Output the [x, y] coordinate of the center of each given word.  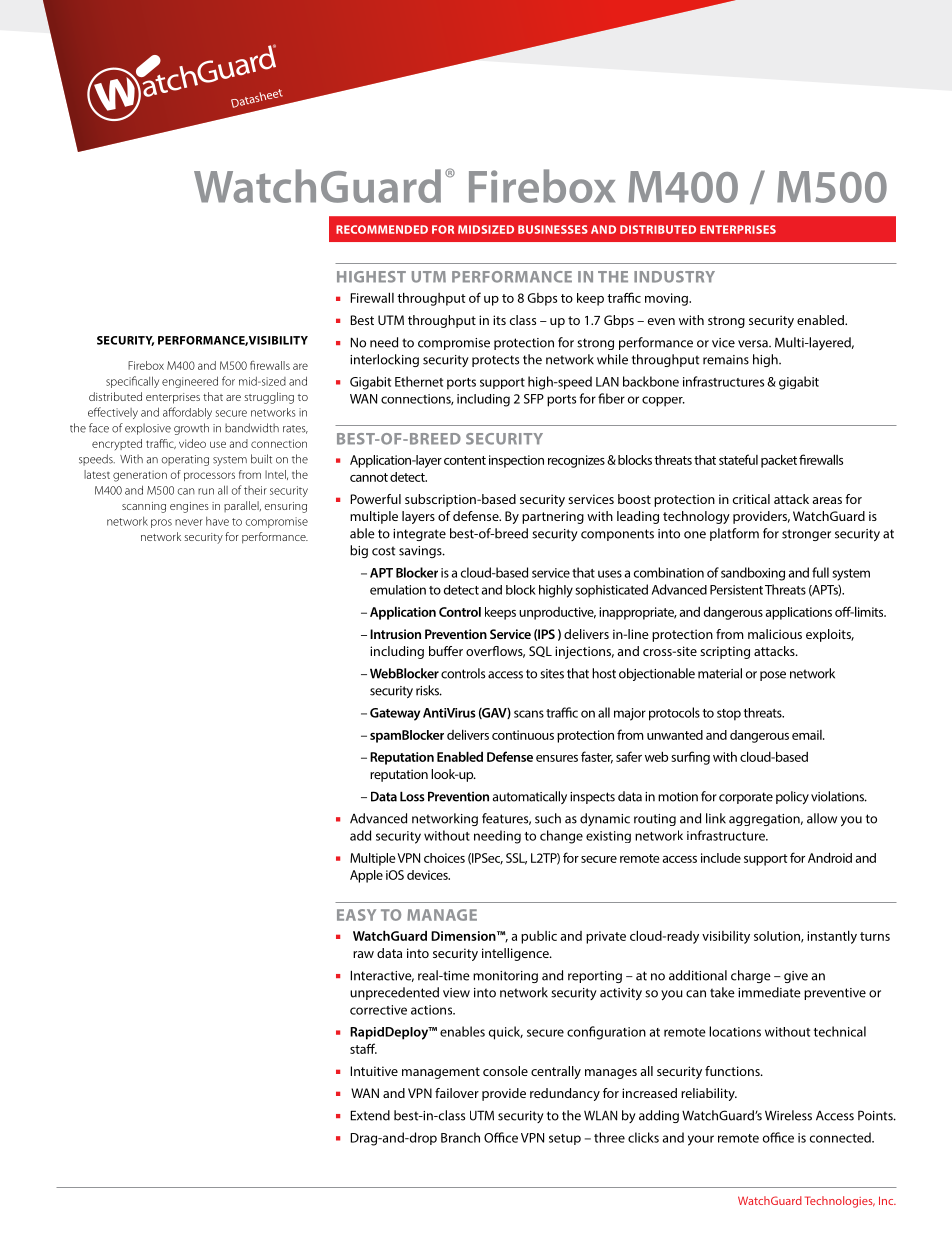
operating [185, 460]
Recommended [382, 229]
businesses [553, 229]
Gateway [395, 714]
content [465, 460]
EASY [356, 915]
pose [773, 676]
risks [429, 690]
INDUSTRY [674, 277]
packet [779, 461]
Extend [370, 1115]
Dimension [464, 936]
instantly [832, 937]
